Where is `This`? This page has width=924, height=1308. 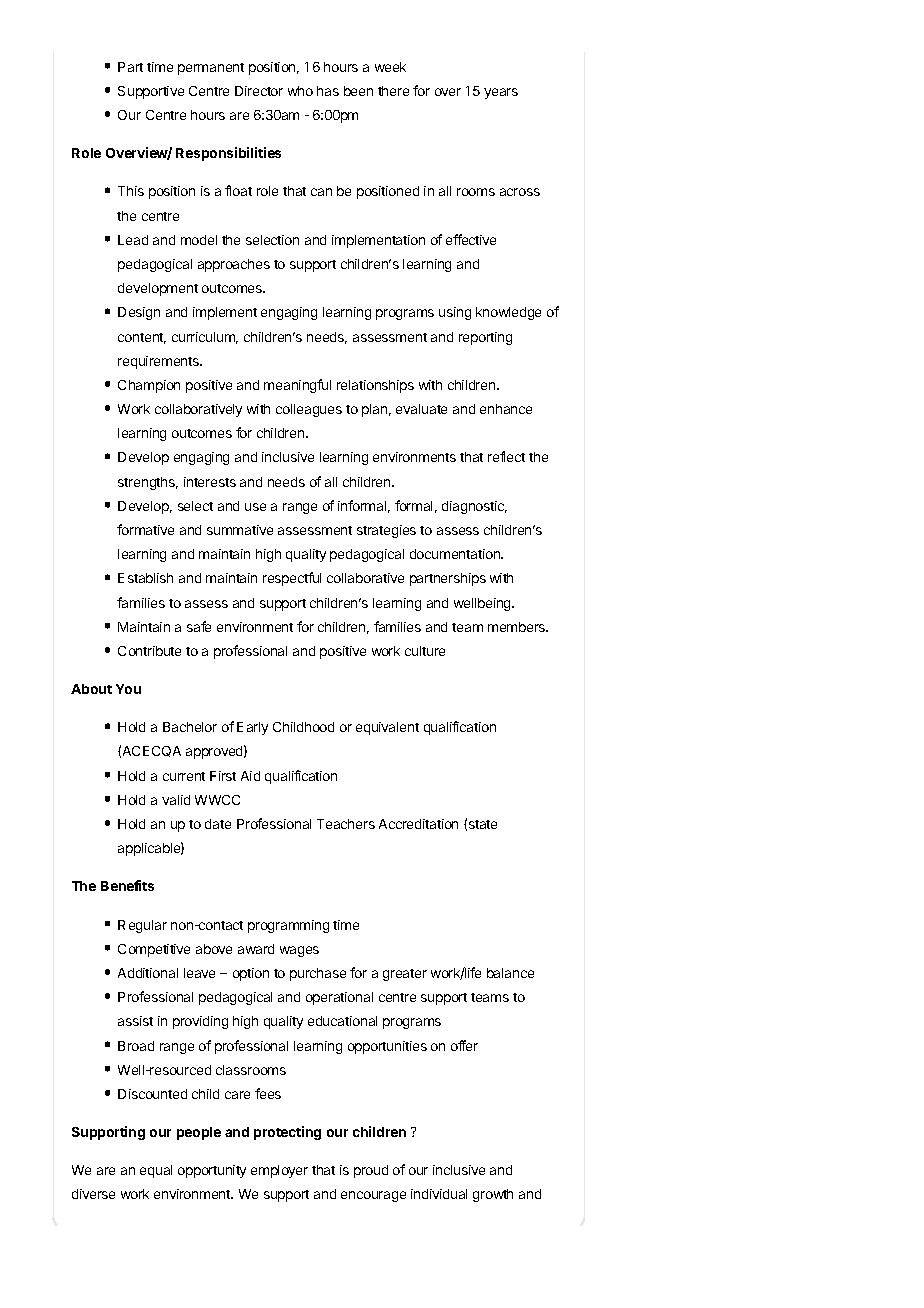 This is located at coordinates (131, 191).
